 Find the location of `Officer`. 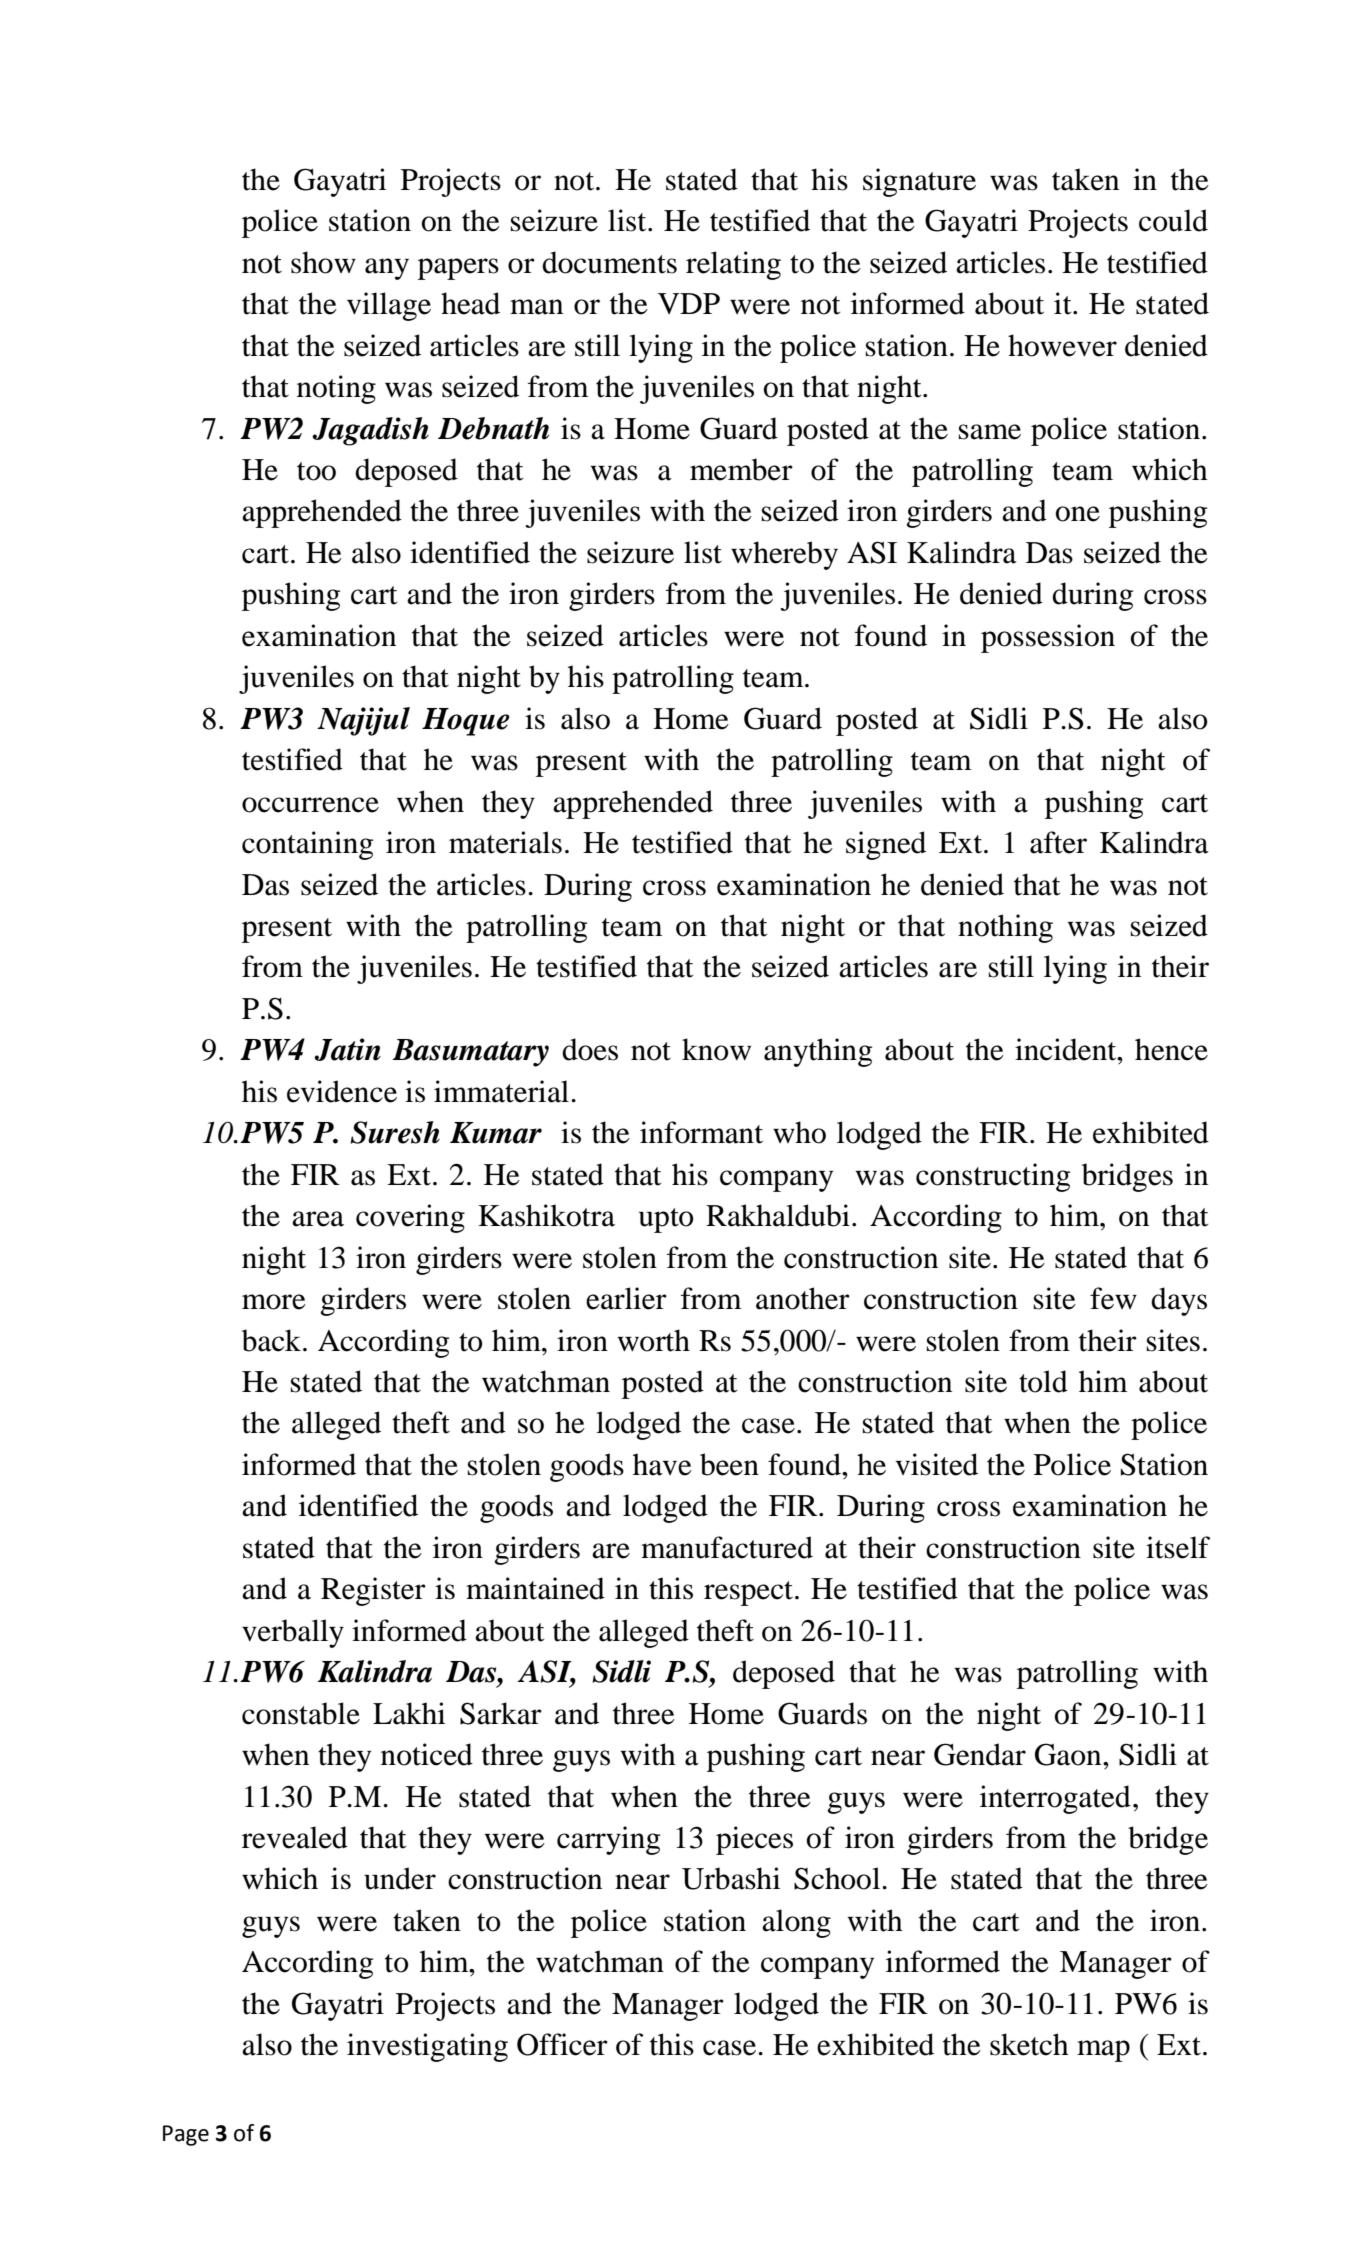

Officer is located at coordinates (562, 2044).
